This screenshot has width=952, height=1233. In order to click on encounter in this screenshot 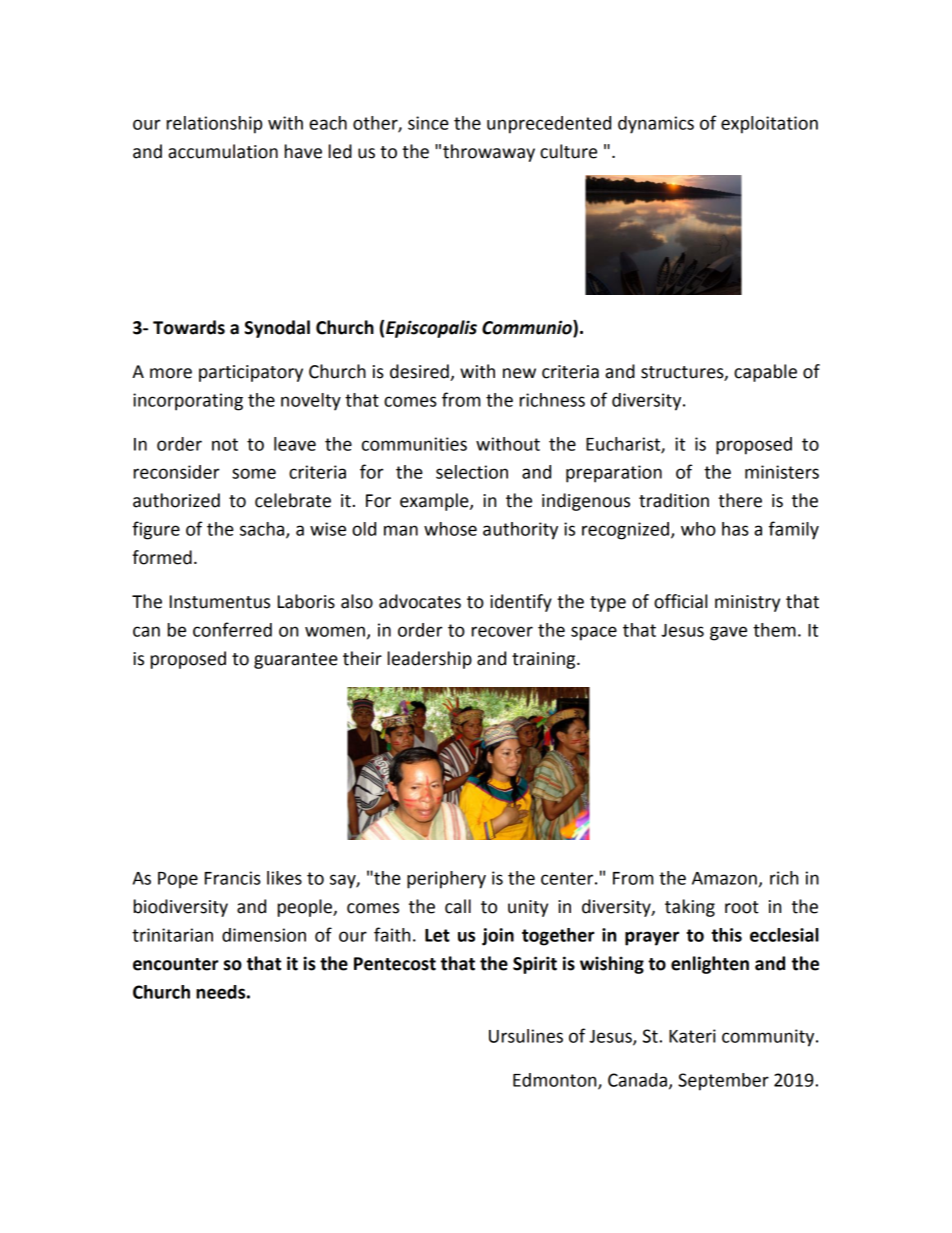, I will do `click(176, 964)`.
